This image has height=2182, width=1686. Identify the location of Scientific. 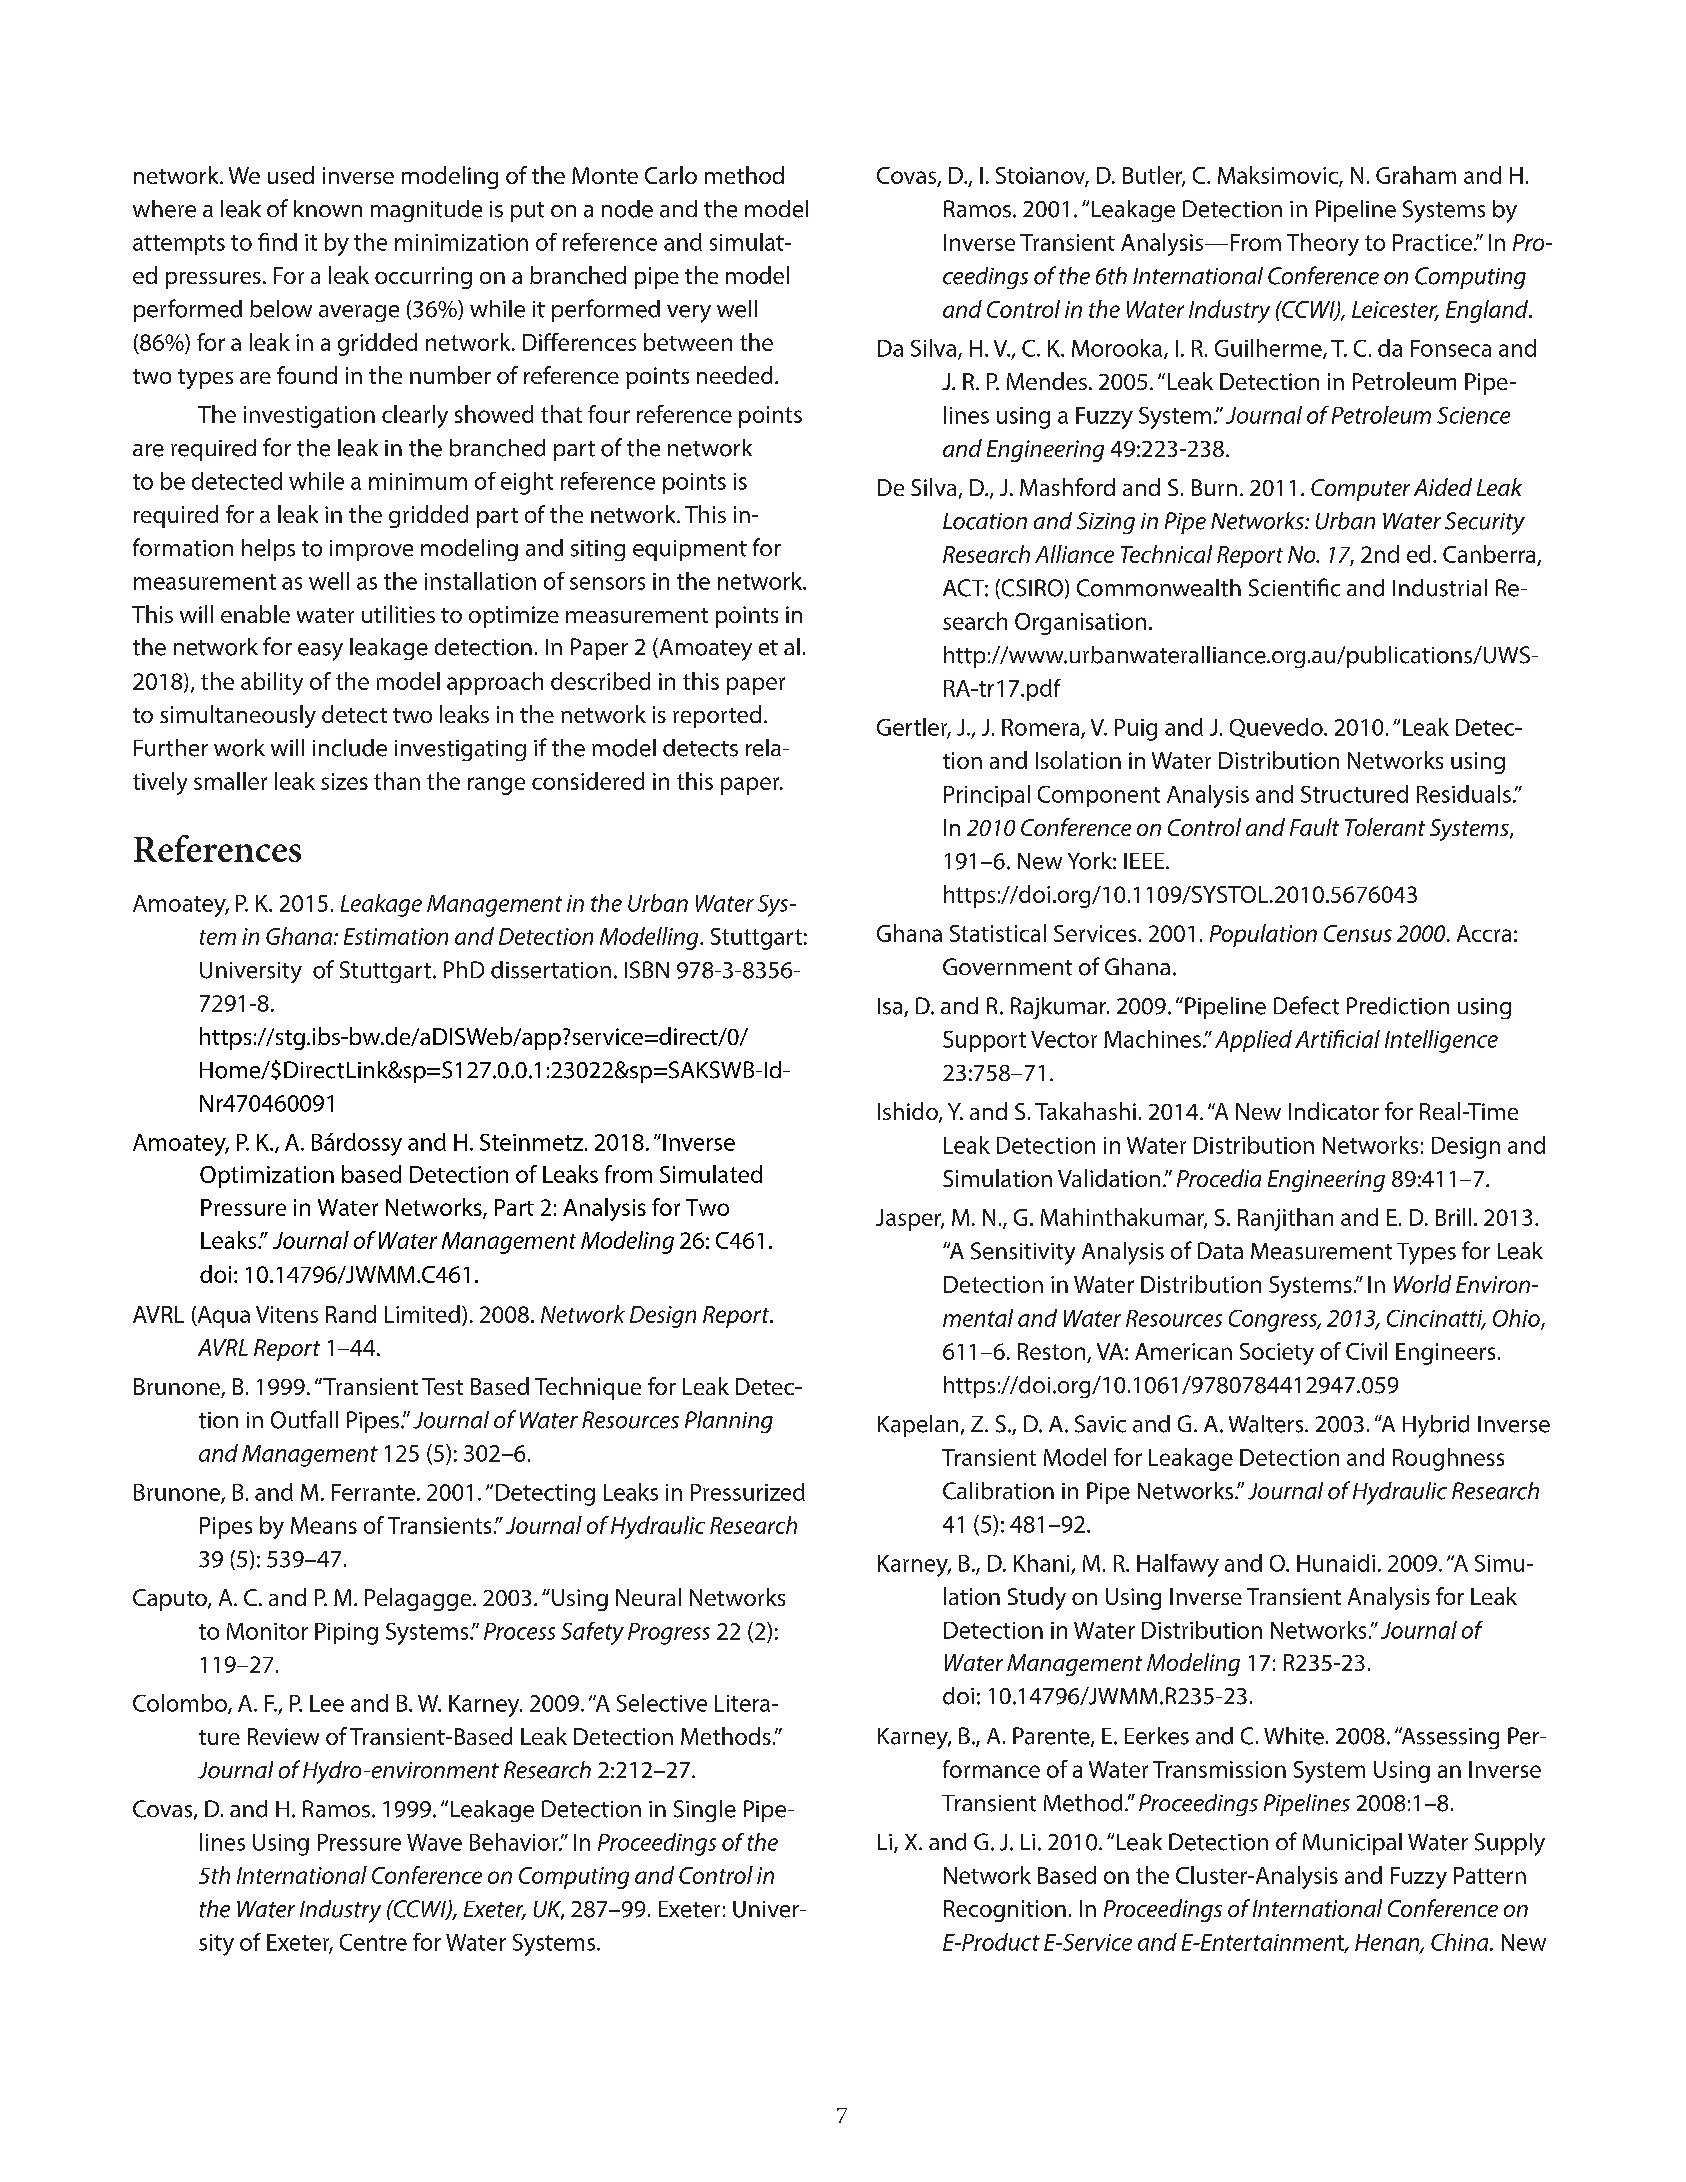
(1294, 587).
